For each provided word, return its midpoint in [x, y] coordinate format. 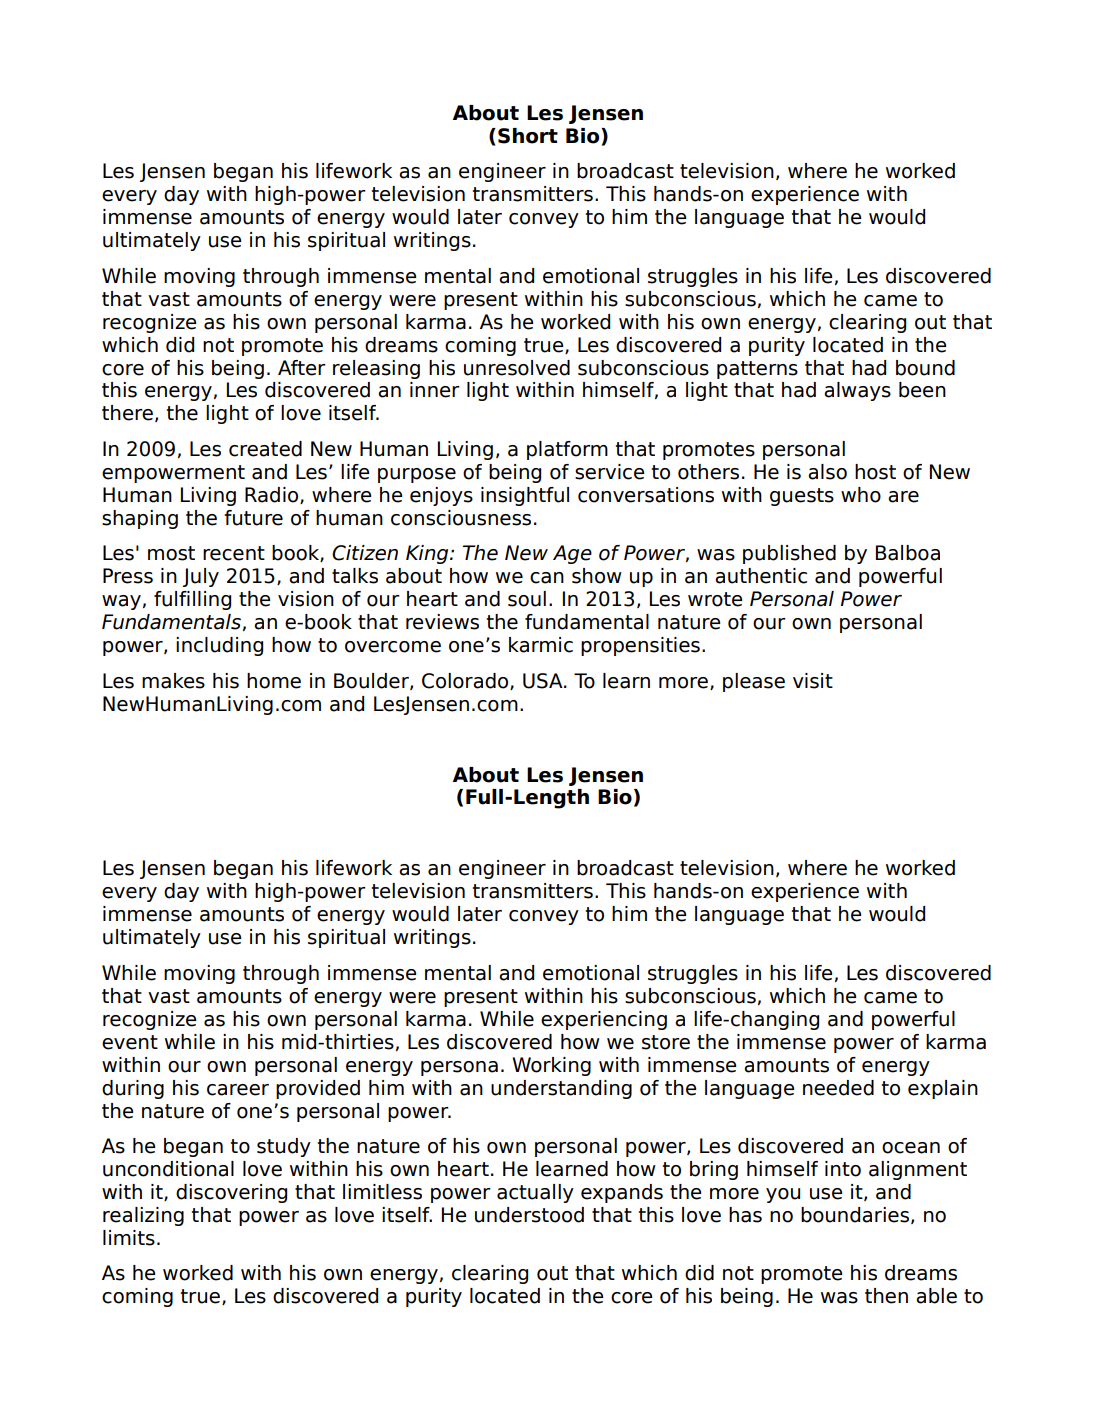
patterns [757, 370]
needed [838, 1088]
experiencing [604, 1020]
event [130, 1042]
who [861, 495]
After [302, 368]
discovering [231, 1193]
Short [528, 136]
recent [234, 553]
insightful [525, 496]
